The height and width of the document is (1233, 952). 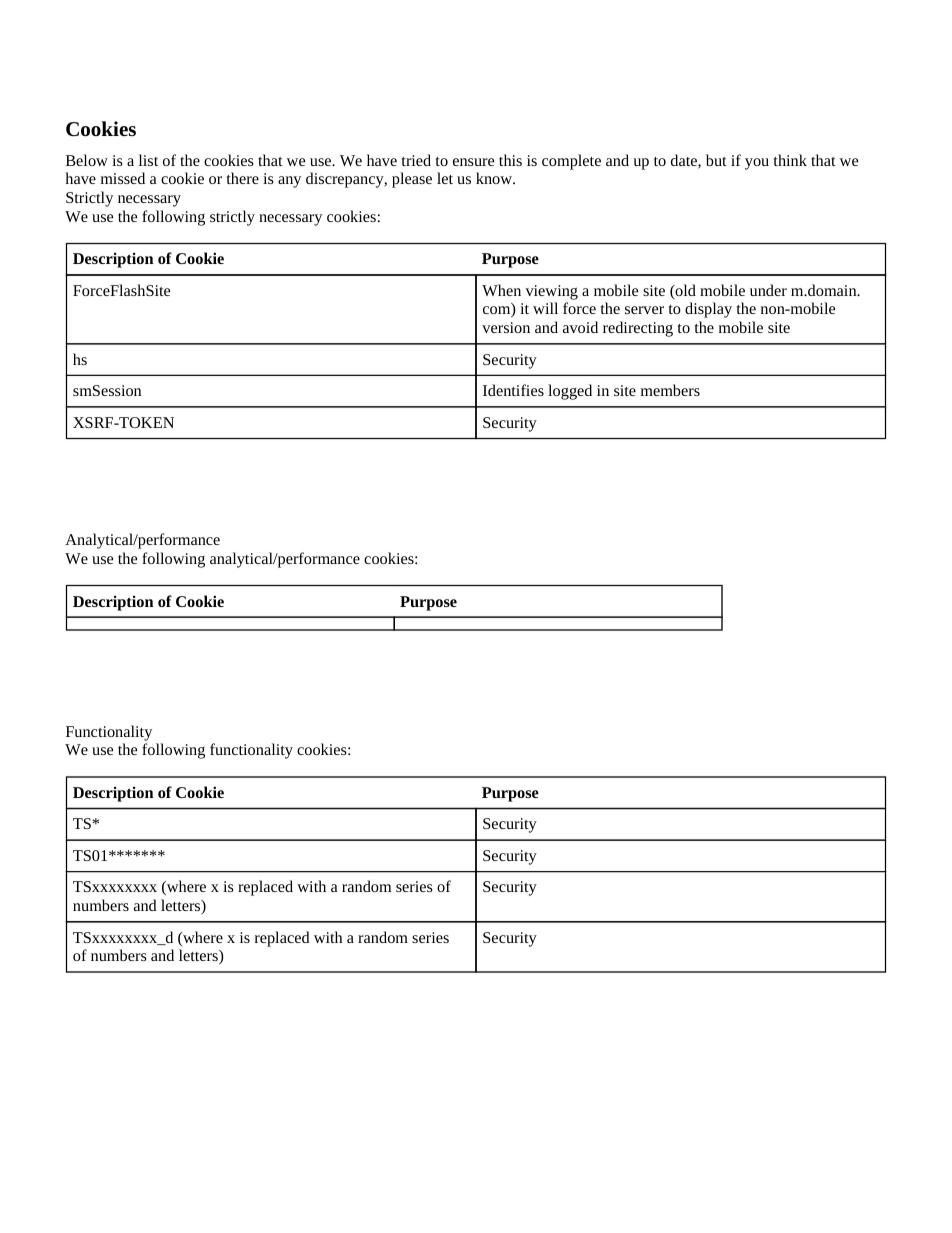 What do you see at coordinates (412, 180) in the document?
I see `please` at bounding box center [412, 180].
